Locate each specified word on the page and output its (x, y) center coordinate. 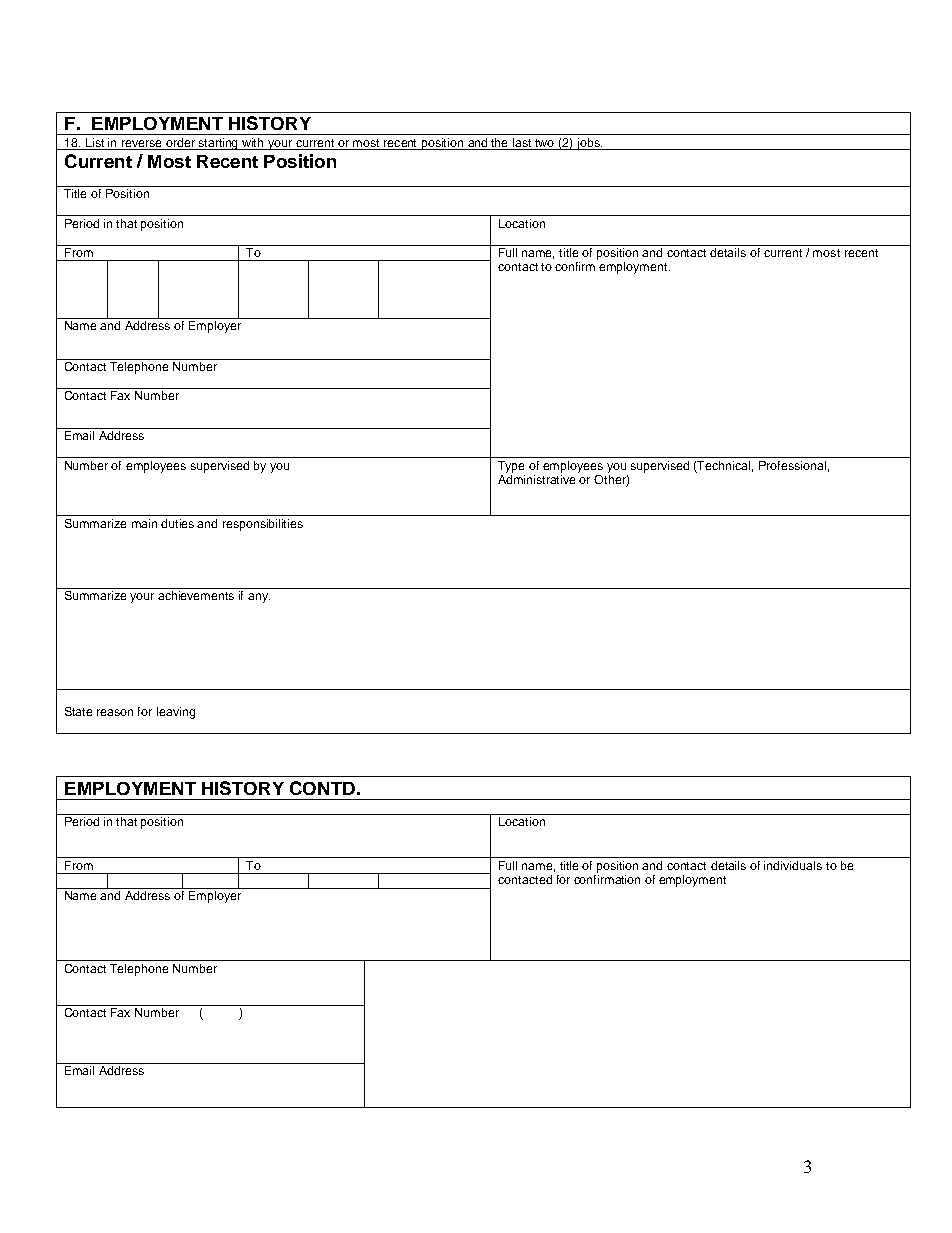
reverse (141, 143)
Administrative (536, 479)
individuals (793, 865)
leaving (176, 713)
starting (219, 144)
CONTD (322, 788)
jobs (588, 144)
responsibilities (263, 525)
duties (177, 523)
